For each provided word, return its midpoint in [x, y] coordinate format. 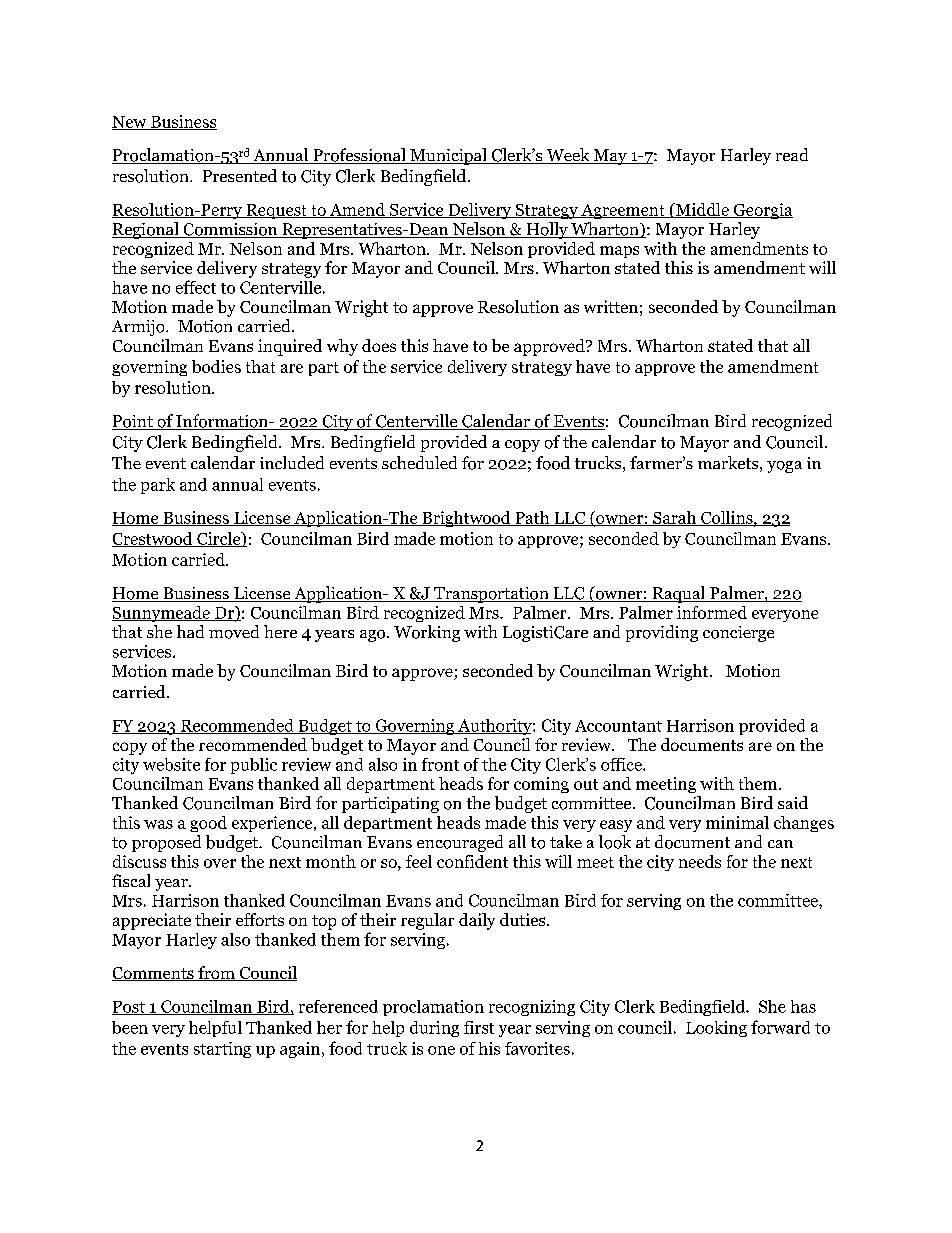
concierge [738, 634]
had [190, 631]
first [479, 1027]
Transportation [491, 595]
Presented [240, 175]
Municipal [448, 156]
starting [222, 1050]
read [792, 154]
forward [780, 1027]
